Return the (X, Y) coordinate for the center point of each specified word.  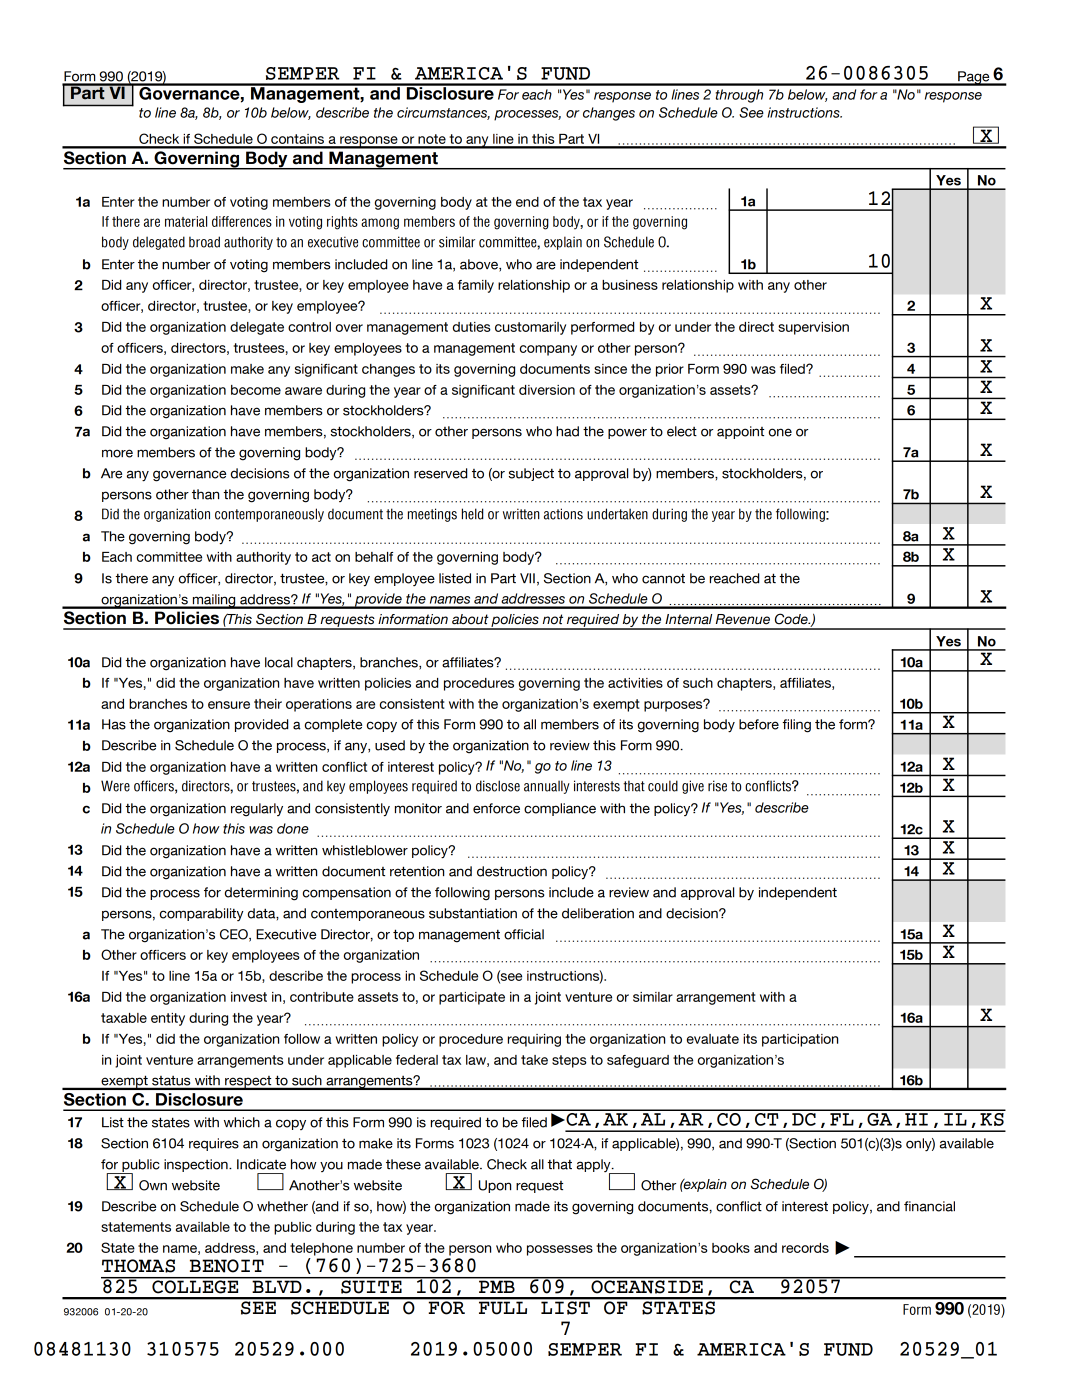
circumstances (443, 113)
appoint (740, 432)
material (186, 221)
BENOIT (227, 1266)
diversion (547, 390)
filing (797, 726)
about (470, 619)
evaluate (713, 1039)
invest (249, 997)
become (256, 390)
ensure (229, 705)
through (739, 96)
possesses (560, 1250)
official (524, 934)
